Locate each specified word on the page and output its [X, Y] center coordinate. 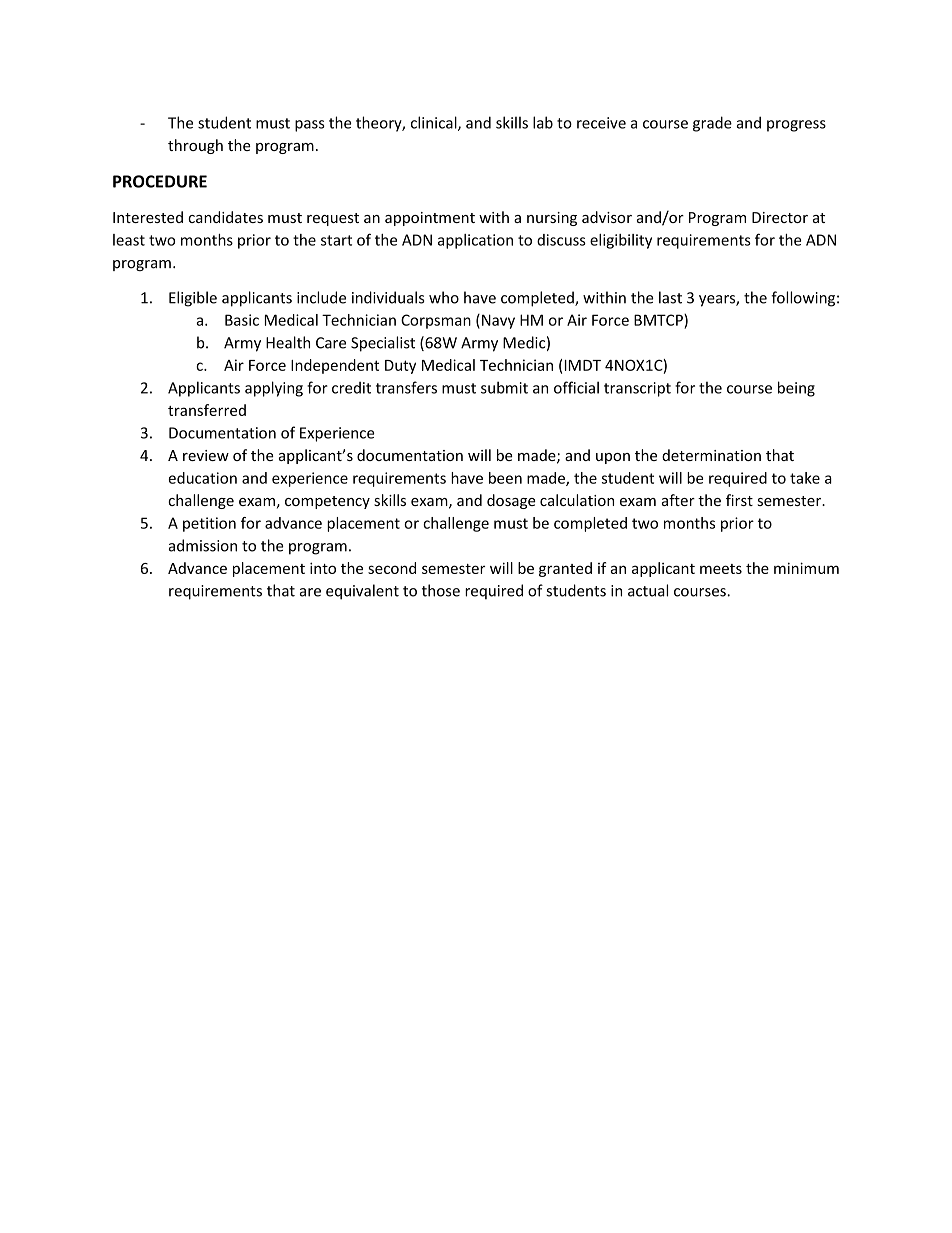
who [444, 297]
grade [712, 124]
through [195, 146]
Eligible [193, 299]
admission [203, 545]
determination [711, 455]
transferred [207, 410]
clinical [435, 123]
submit [504, 387]
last [670, 297]
